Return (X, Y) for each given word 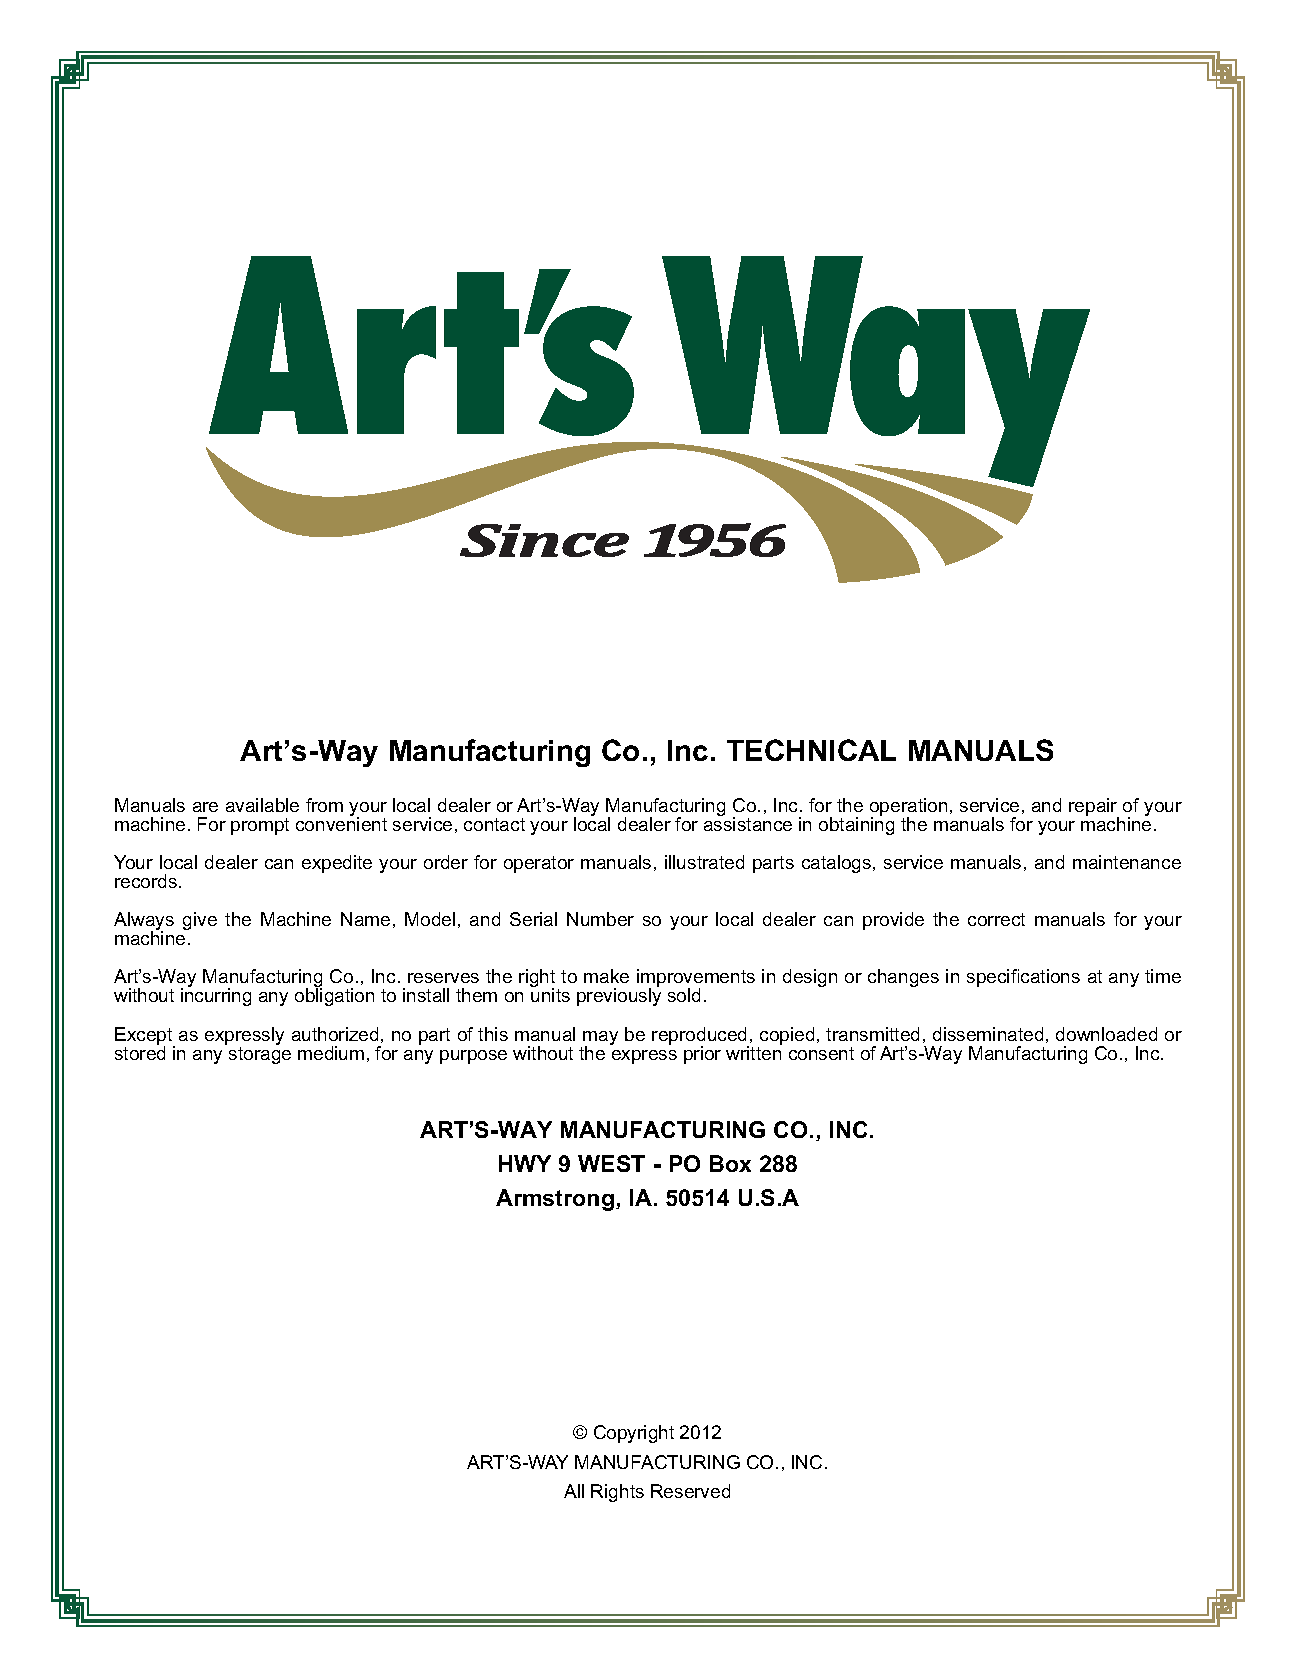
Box (730, 1163)
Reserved (690, 1491)
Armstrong (555, 1200)
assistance (748, 823)
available (262, 805)
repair (1094, 808)
